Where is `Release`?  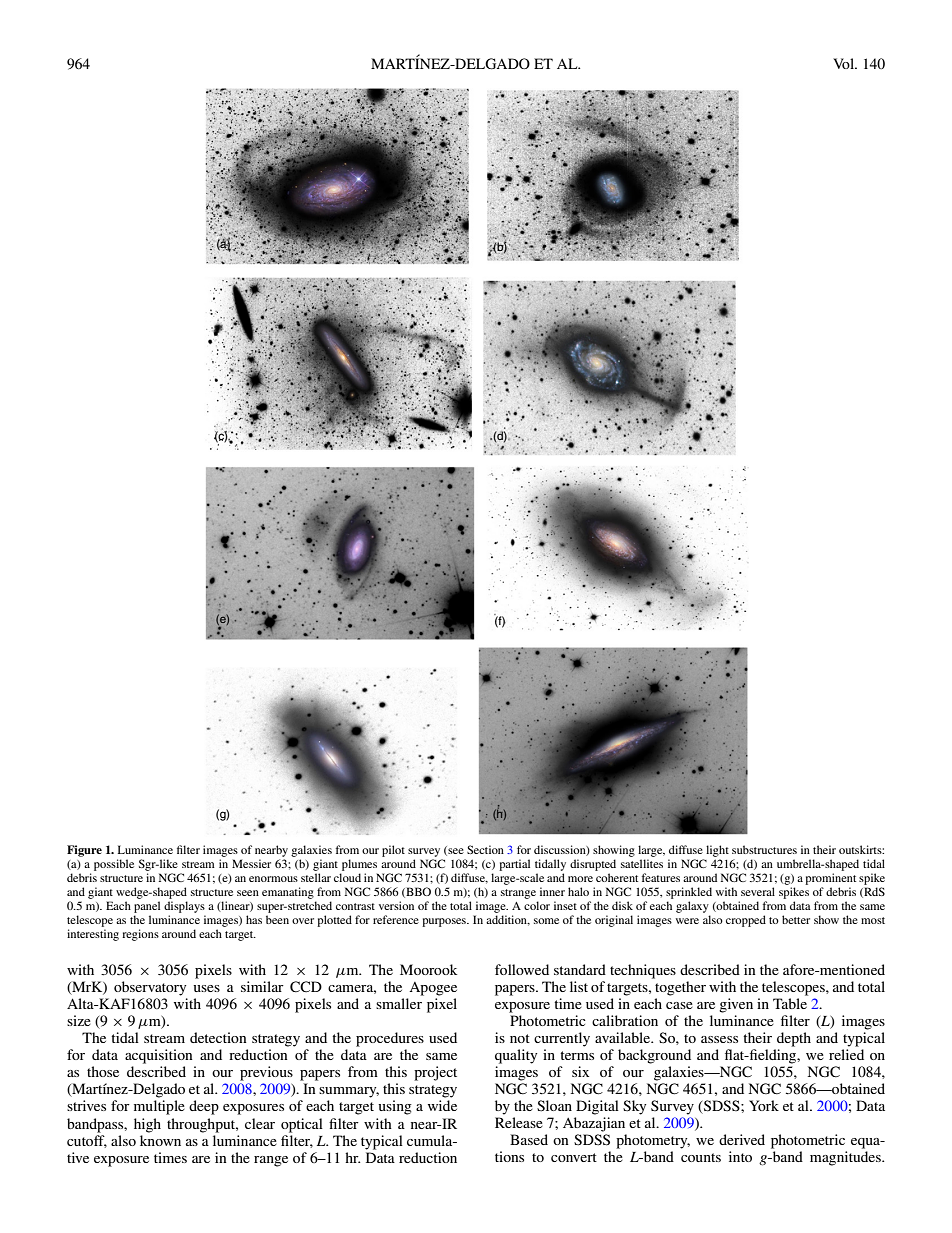
Release is located at coordinates (519, 1122).
